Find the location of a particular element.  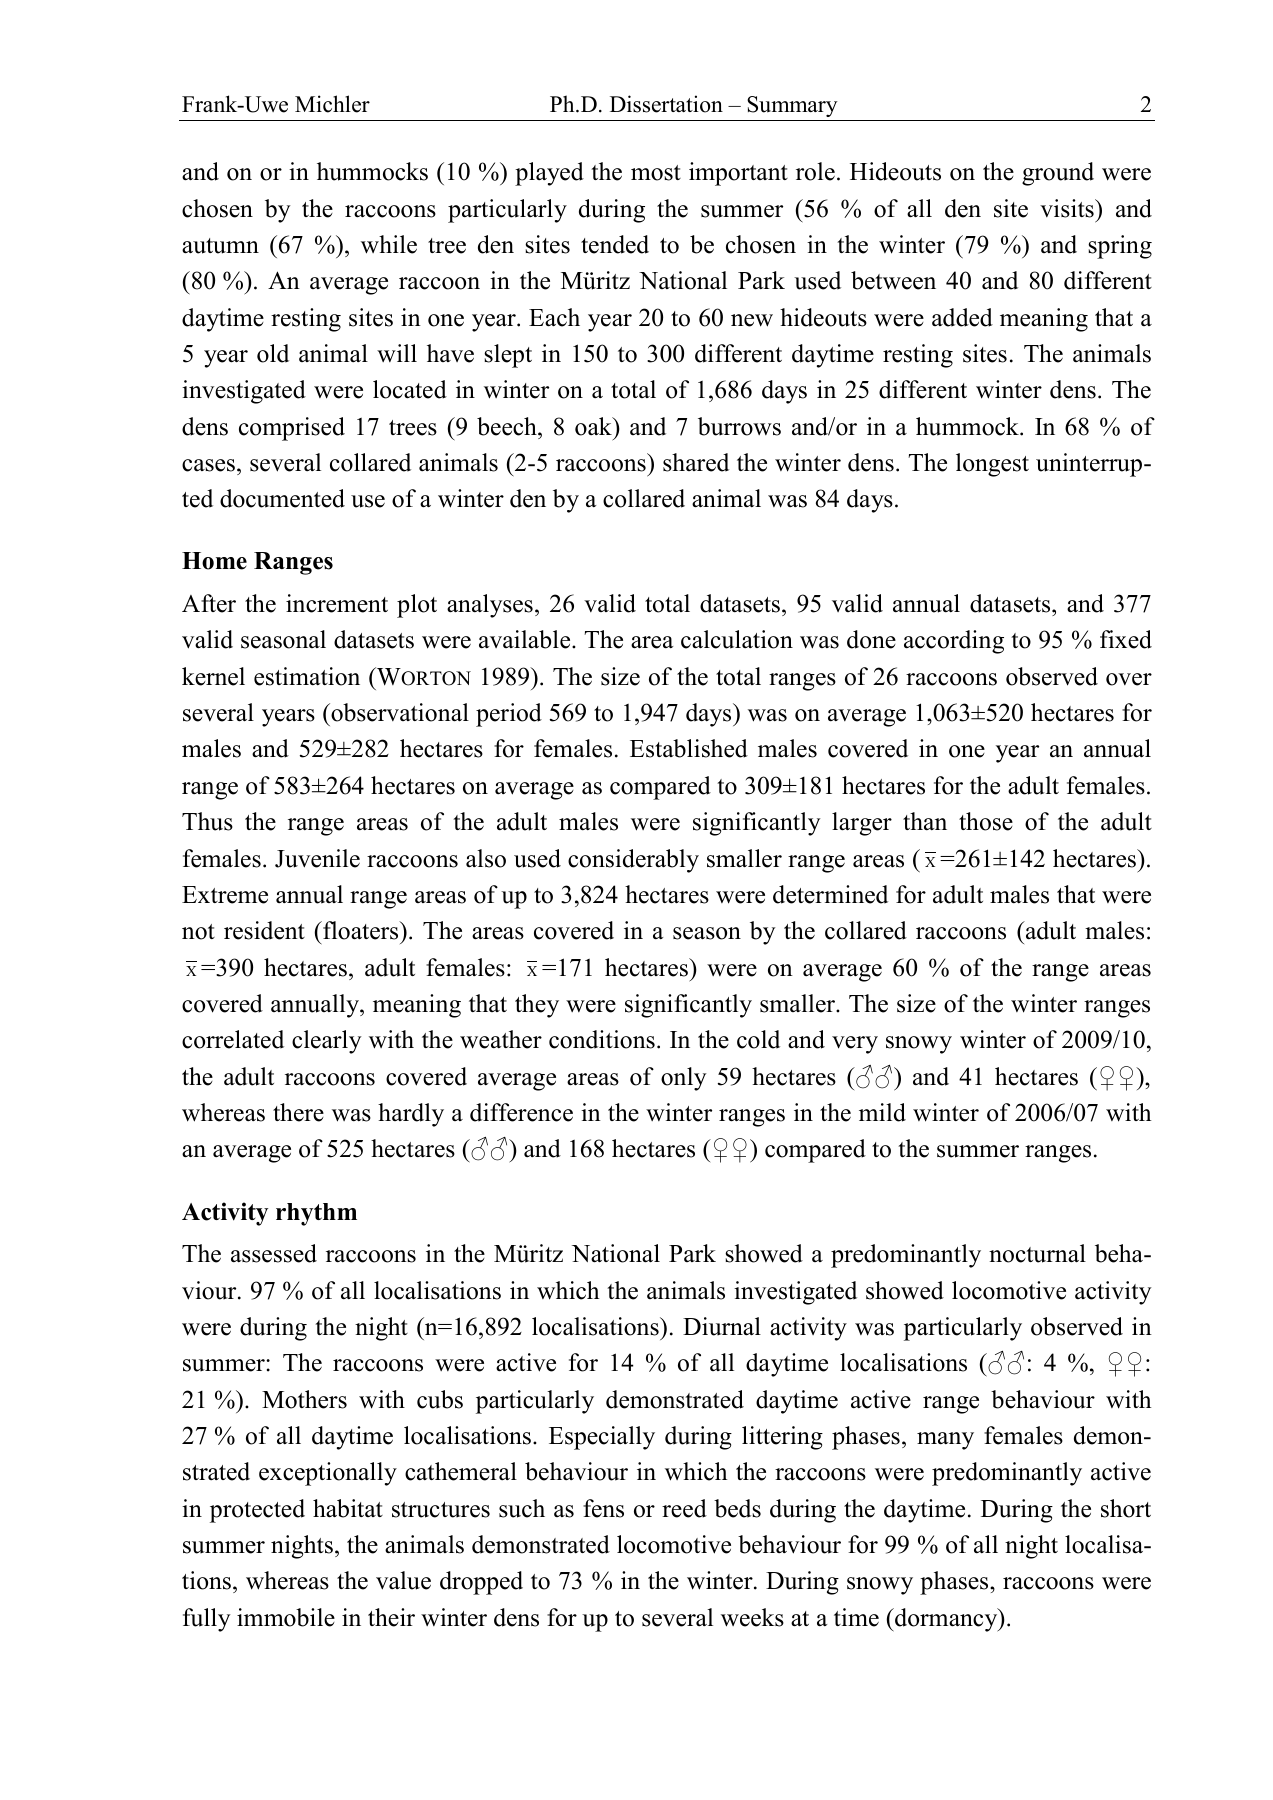

mild is located at coordinates (882, 1112).
